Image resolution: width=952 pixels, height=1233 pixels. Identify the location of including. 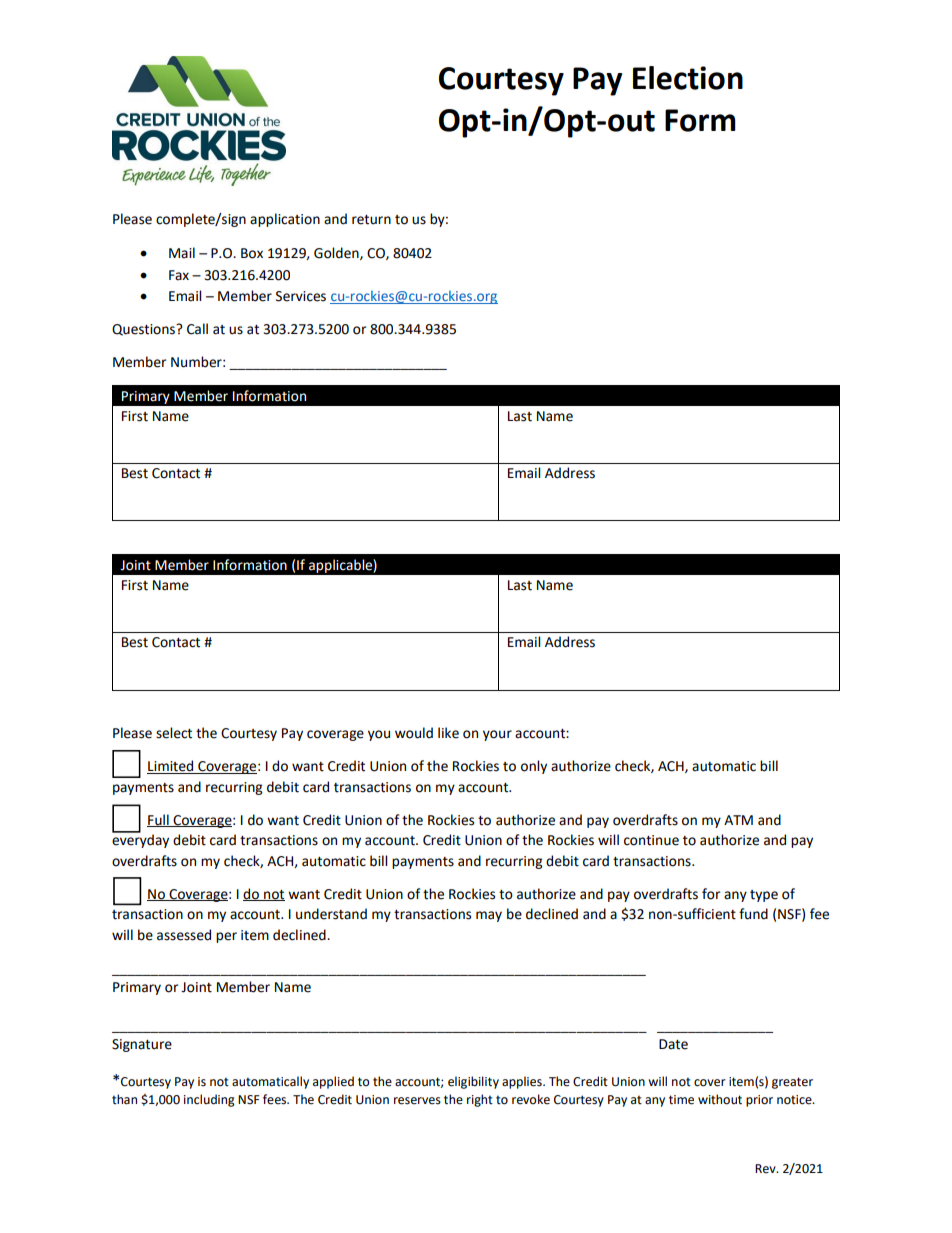
(209, 1100).
